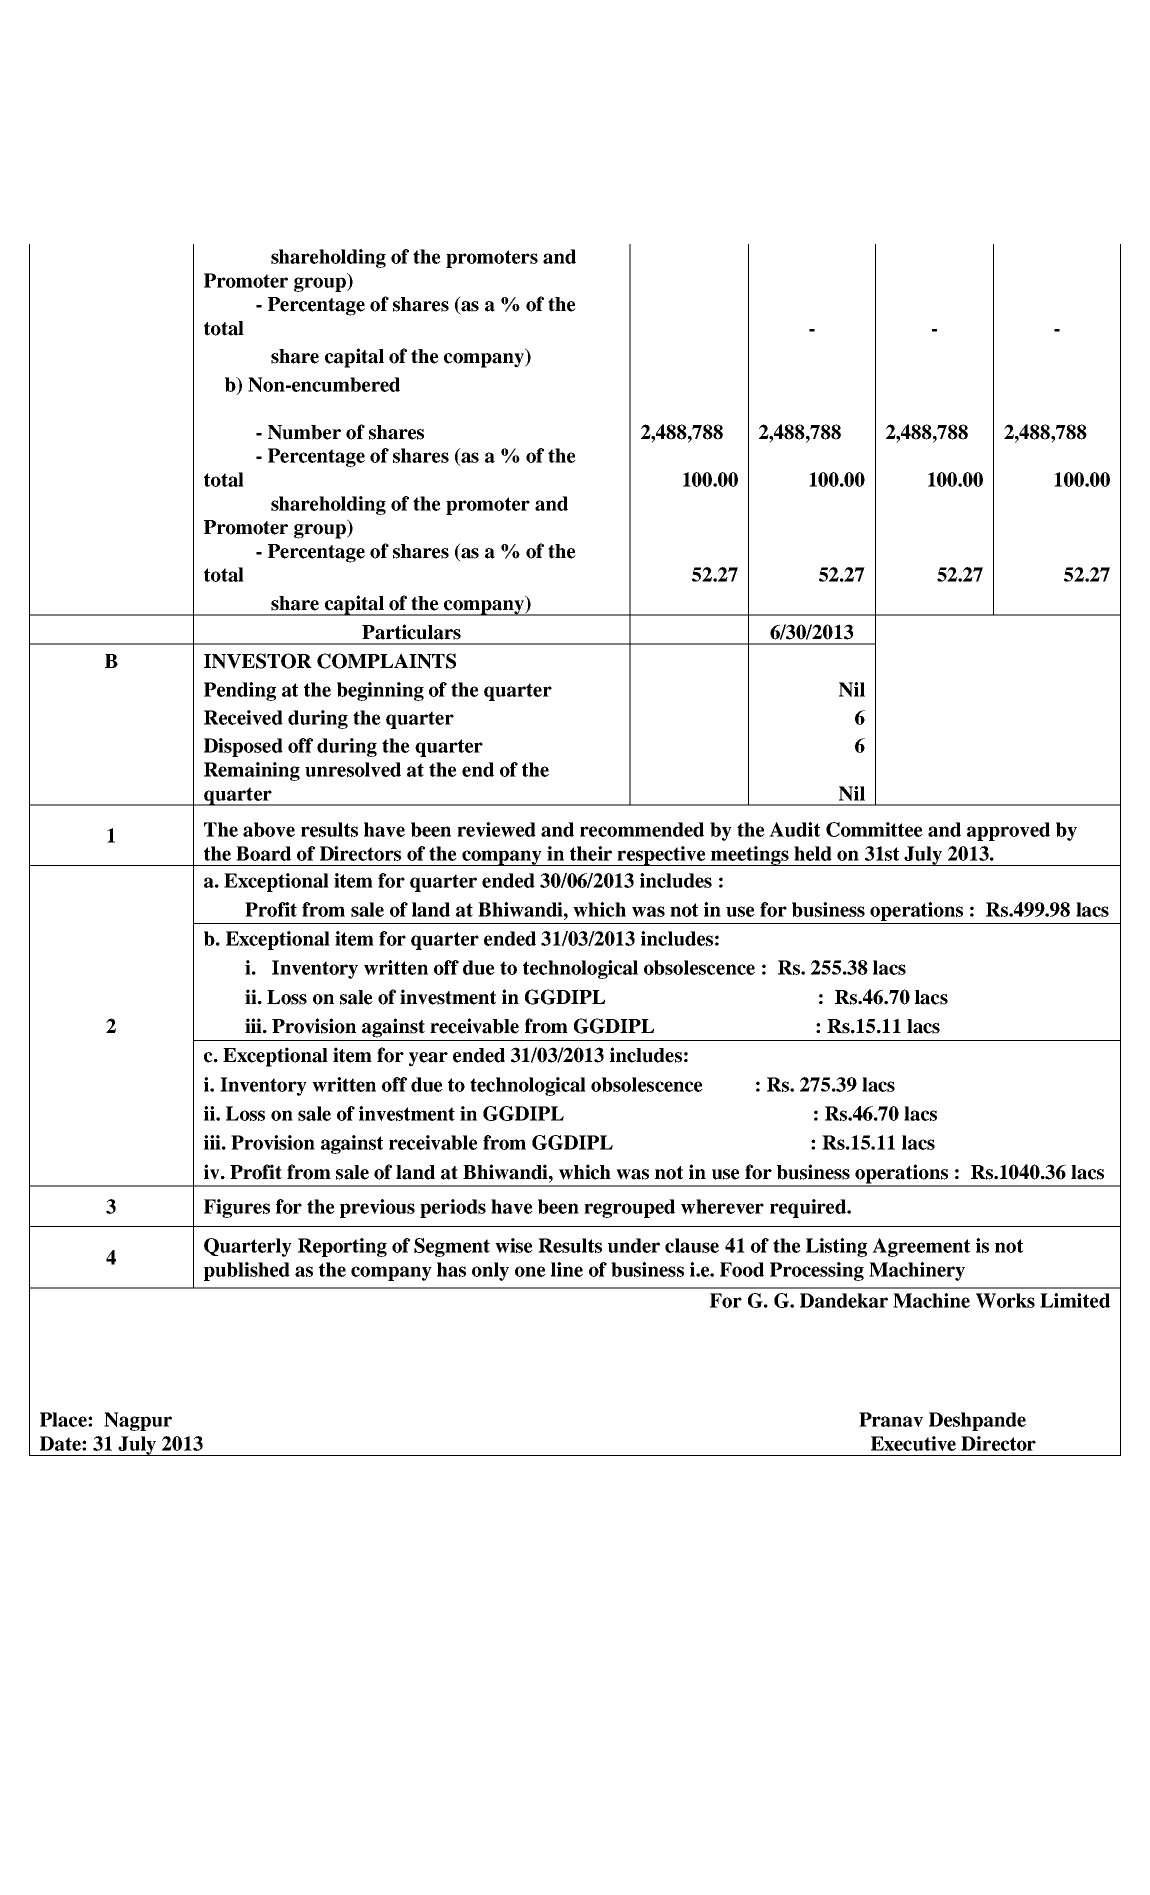  I want to click on year, so click(428, 1059).
